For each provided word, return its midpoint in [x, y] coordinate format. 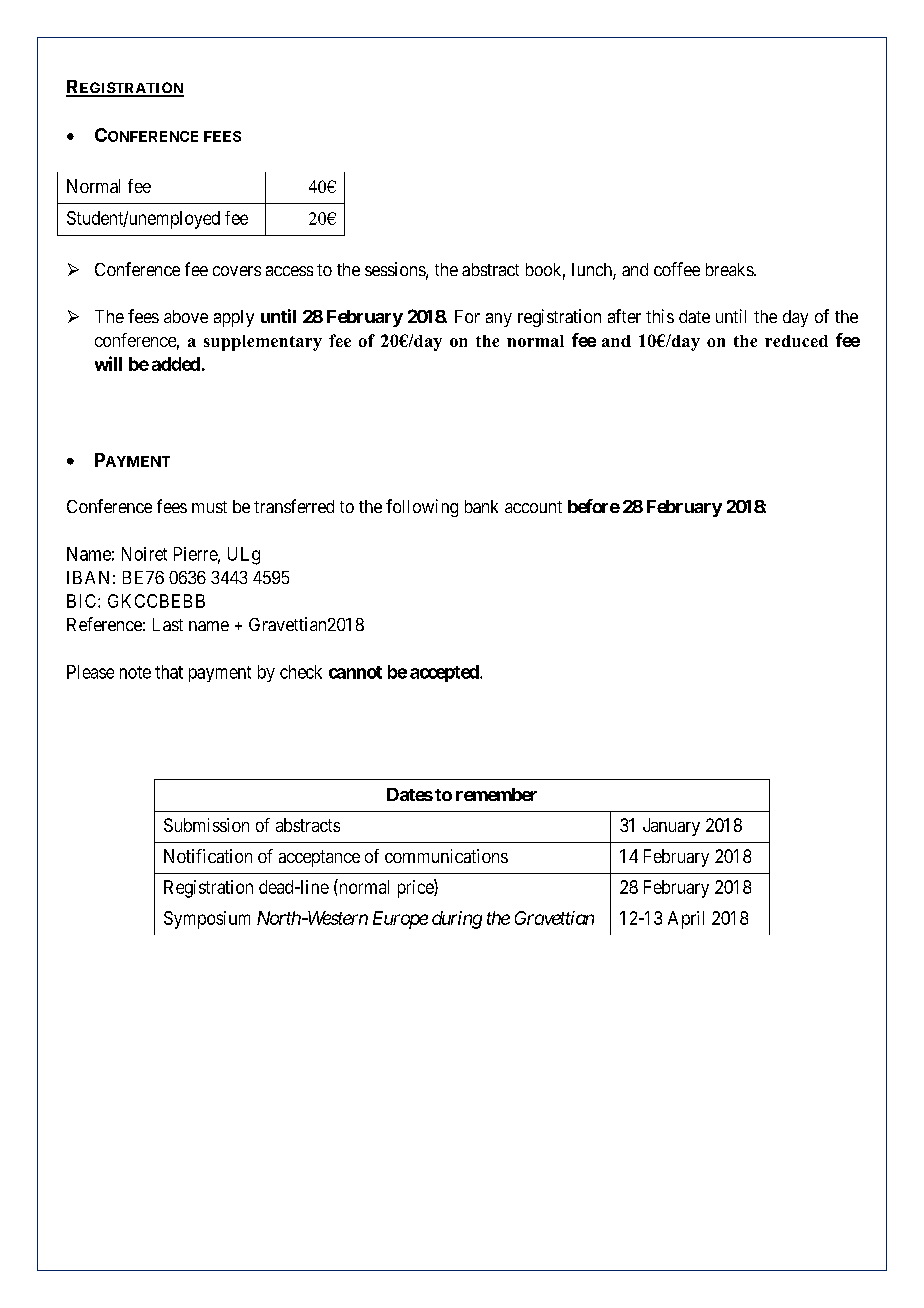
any [499, 320]
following [422, 508]
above [186, 316]
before [594, 506]
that [169, 672]
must [209, 507]
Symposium [207, 920]
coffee [677, 269]
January [671, 827]
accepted [445, 673]
